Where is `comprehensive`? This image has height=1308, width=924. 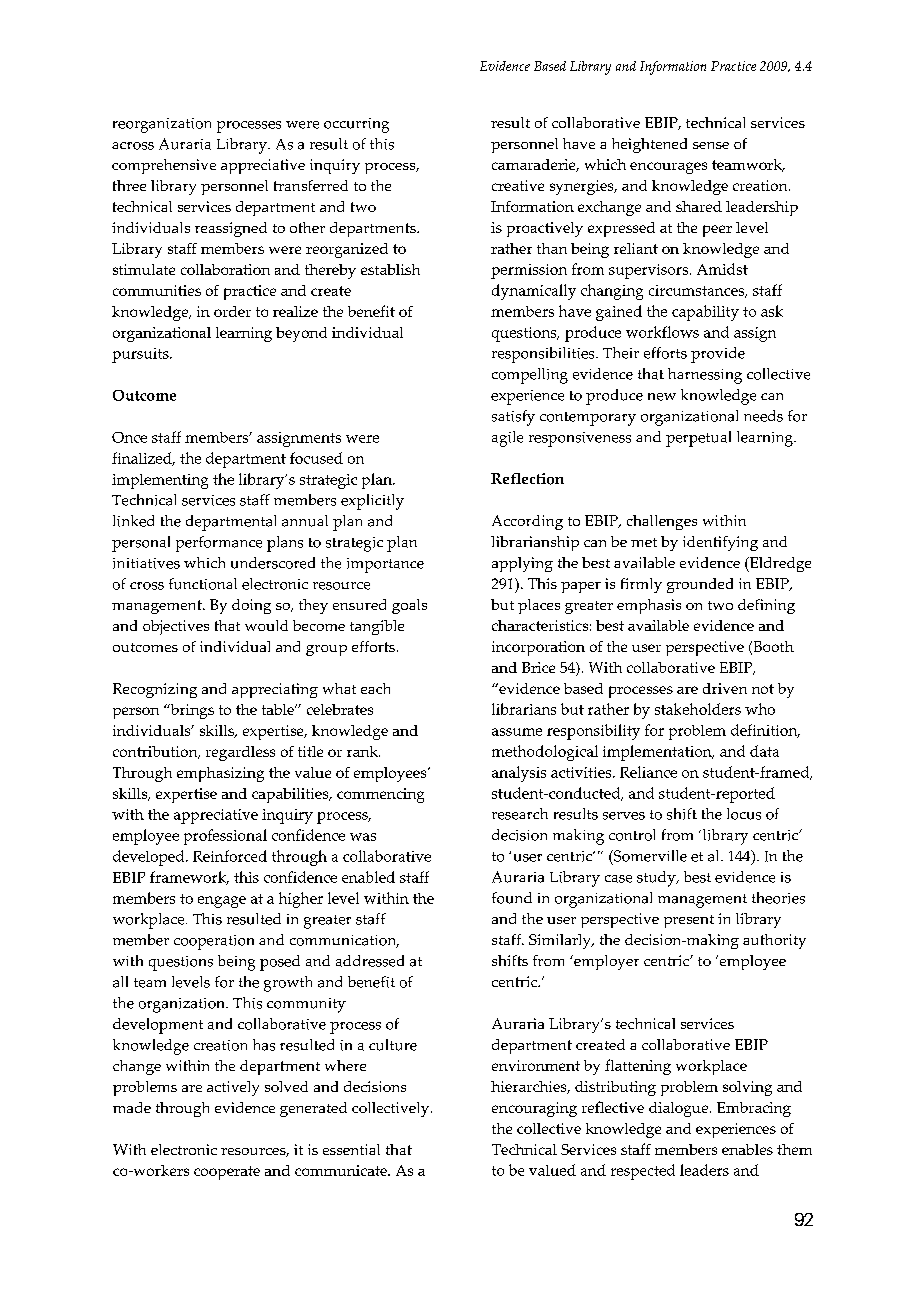
comprehensive is located at coordinates (164, 166).
